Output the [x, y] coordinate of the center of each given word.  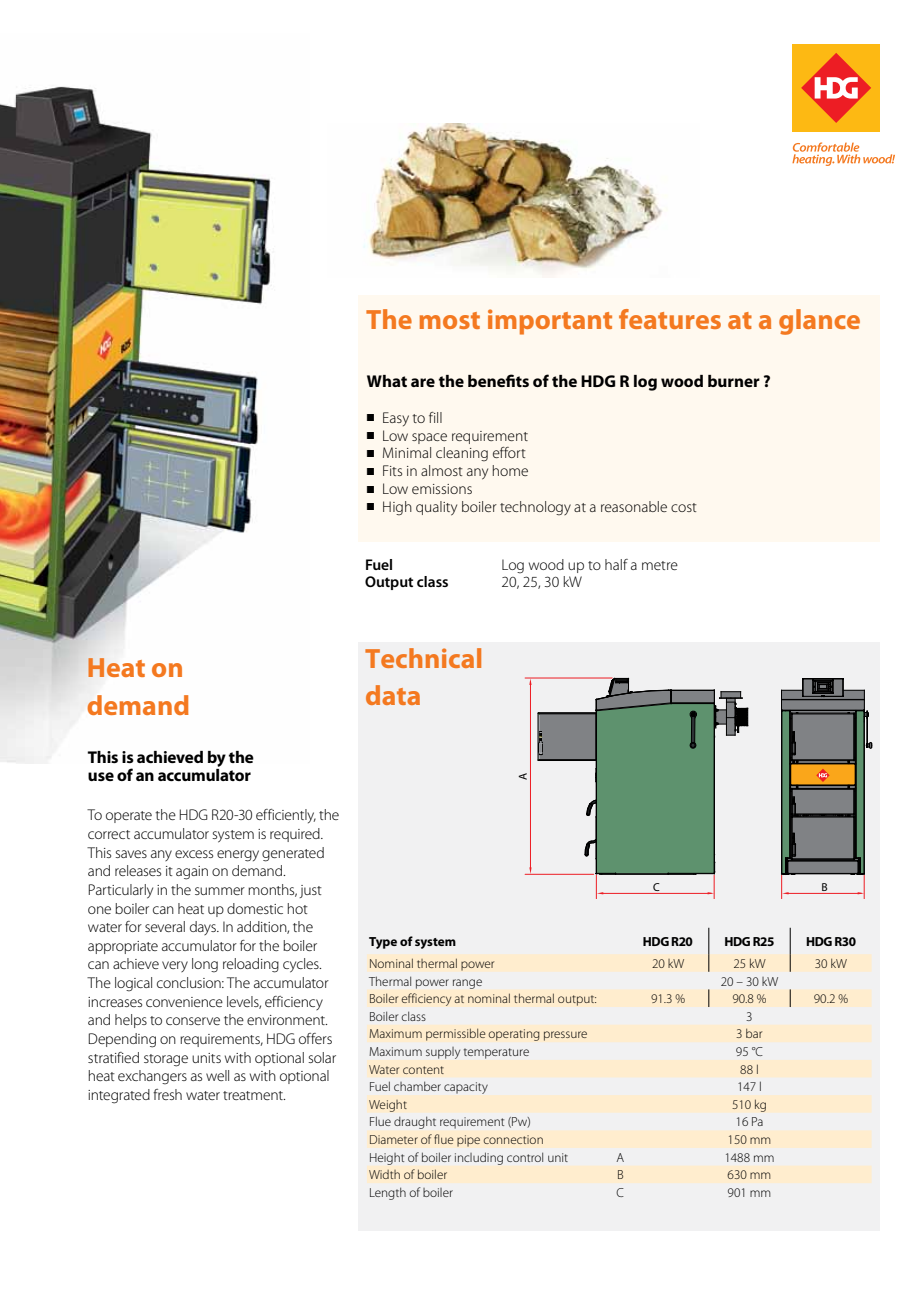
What [387, 381]
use [101, 776]
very [175, 966]
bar [754, 1033]
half [616, 564]
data [393, 695]
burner [734, 381]
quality [436, 508]
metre [660, 565]
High [397, 508]
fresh [167, 1094]
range [467, 984]
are [423, 382]
